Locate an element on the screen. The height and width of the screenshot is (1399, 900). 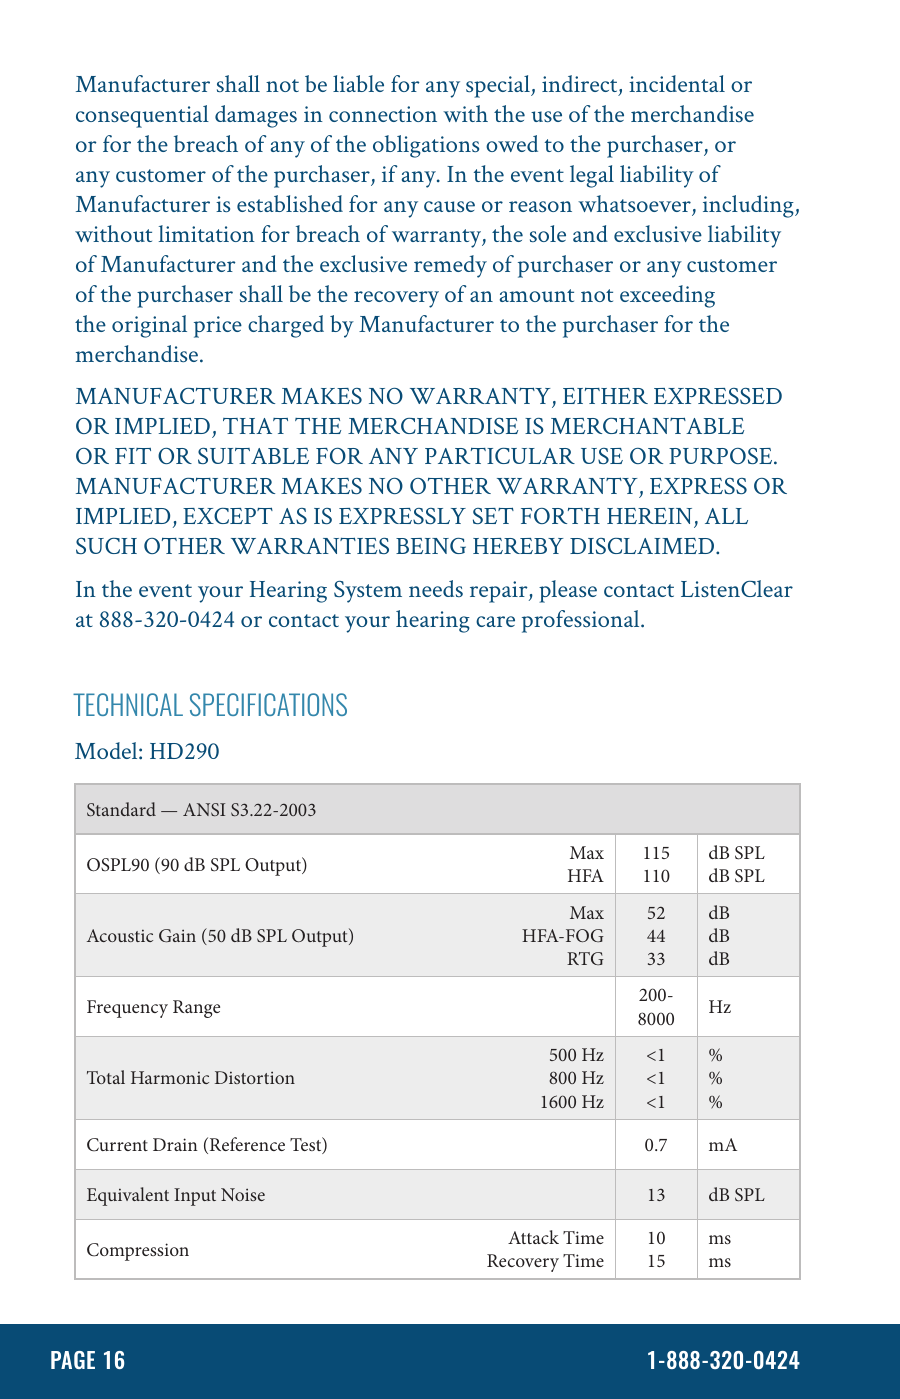
ANSI is located at coordinates (204, 809).
